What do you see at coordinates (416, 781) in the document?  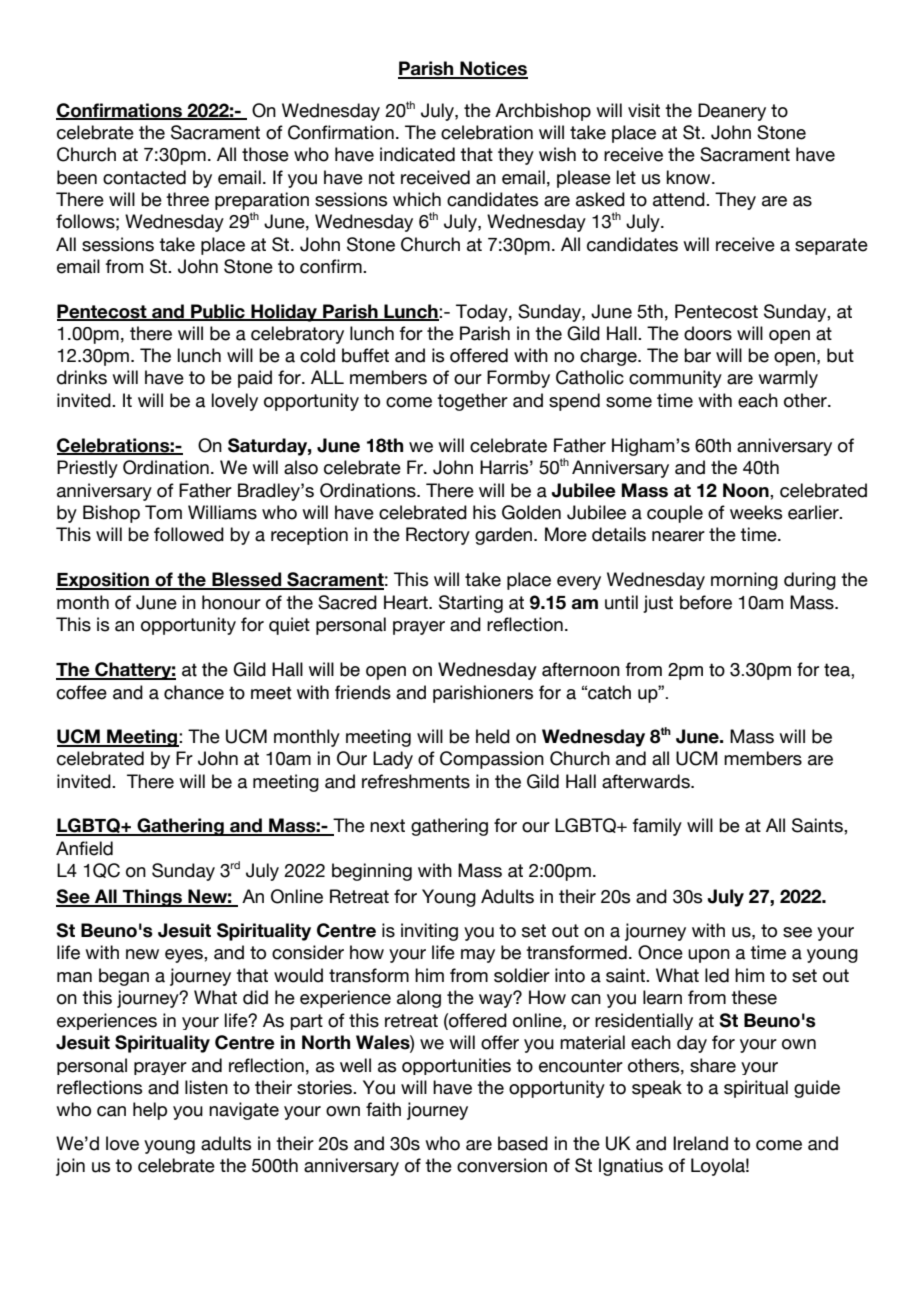 I see `refreshments` at bounding box center [416, 781].
